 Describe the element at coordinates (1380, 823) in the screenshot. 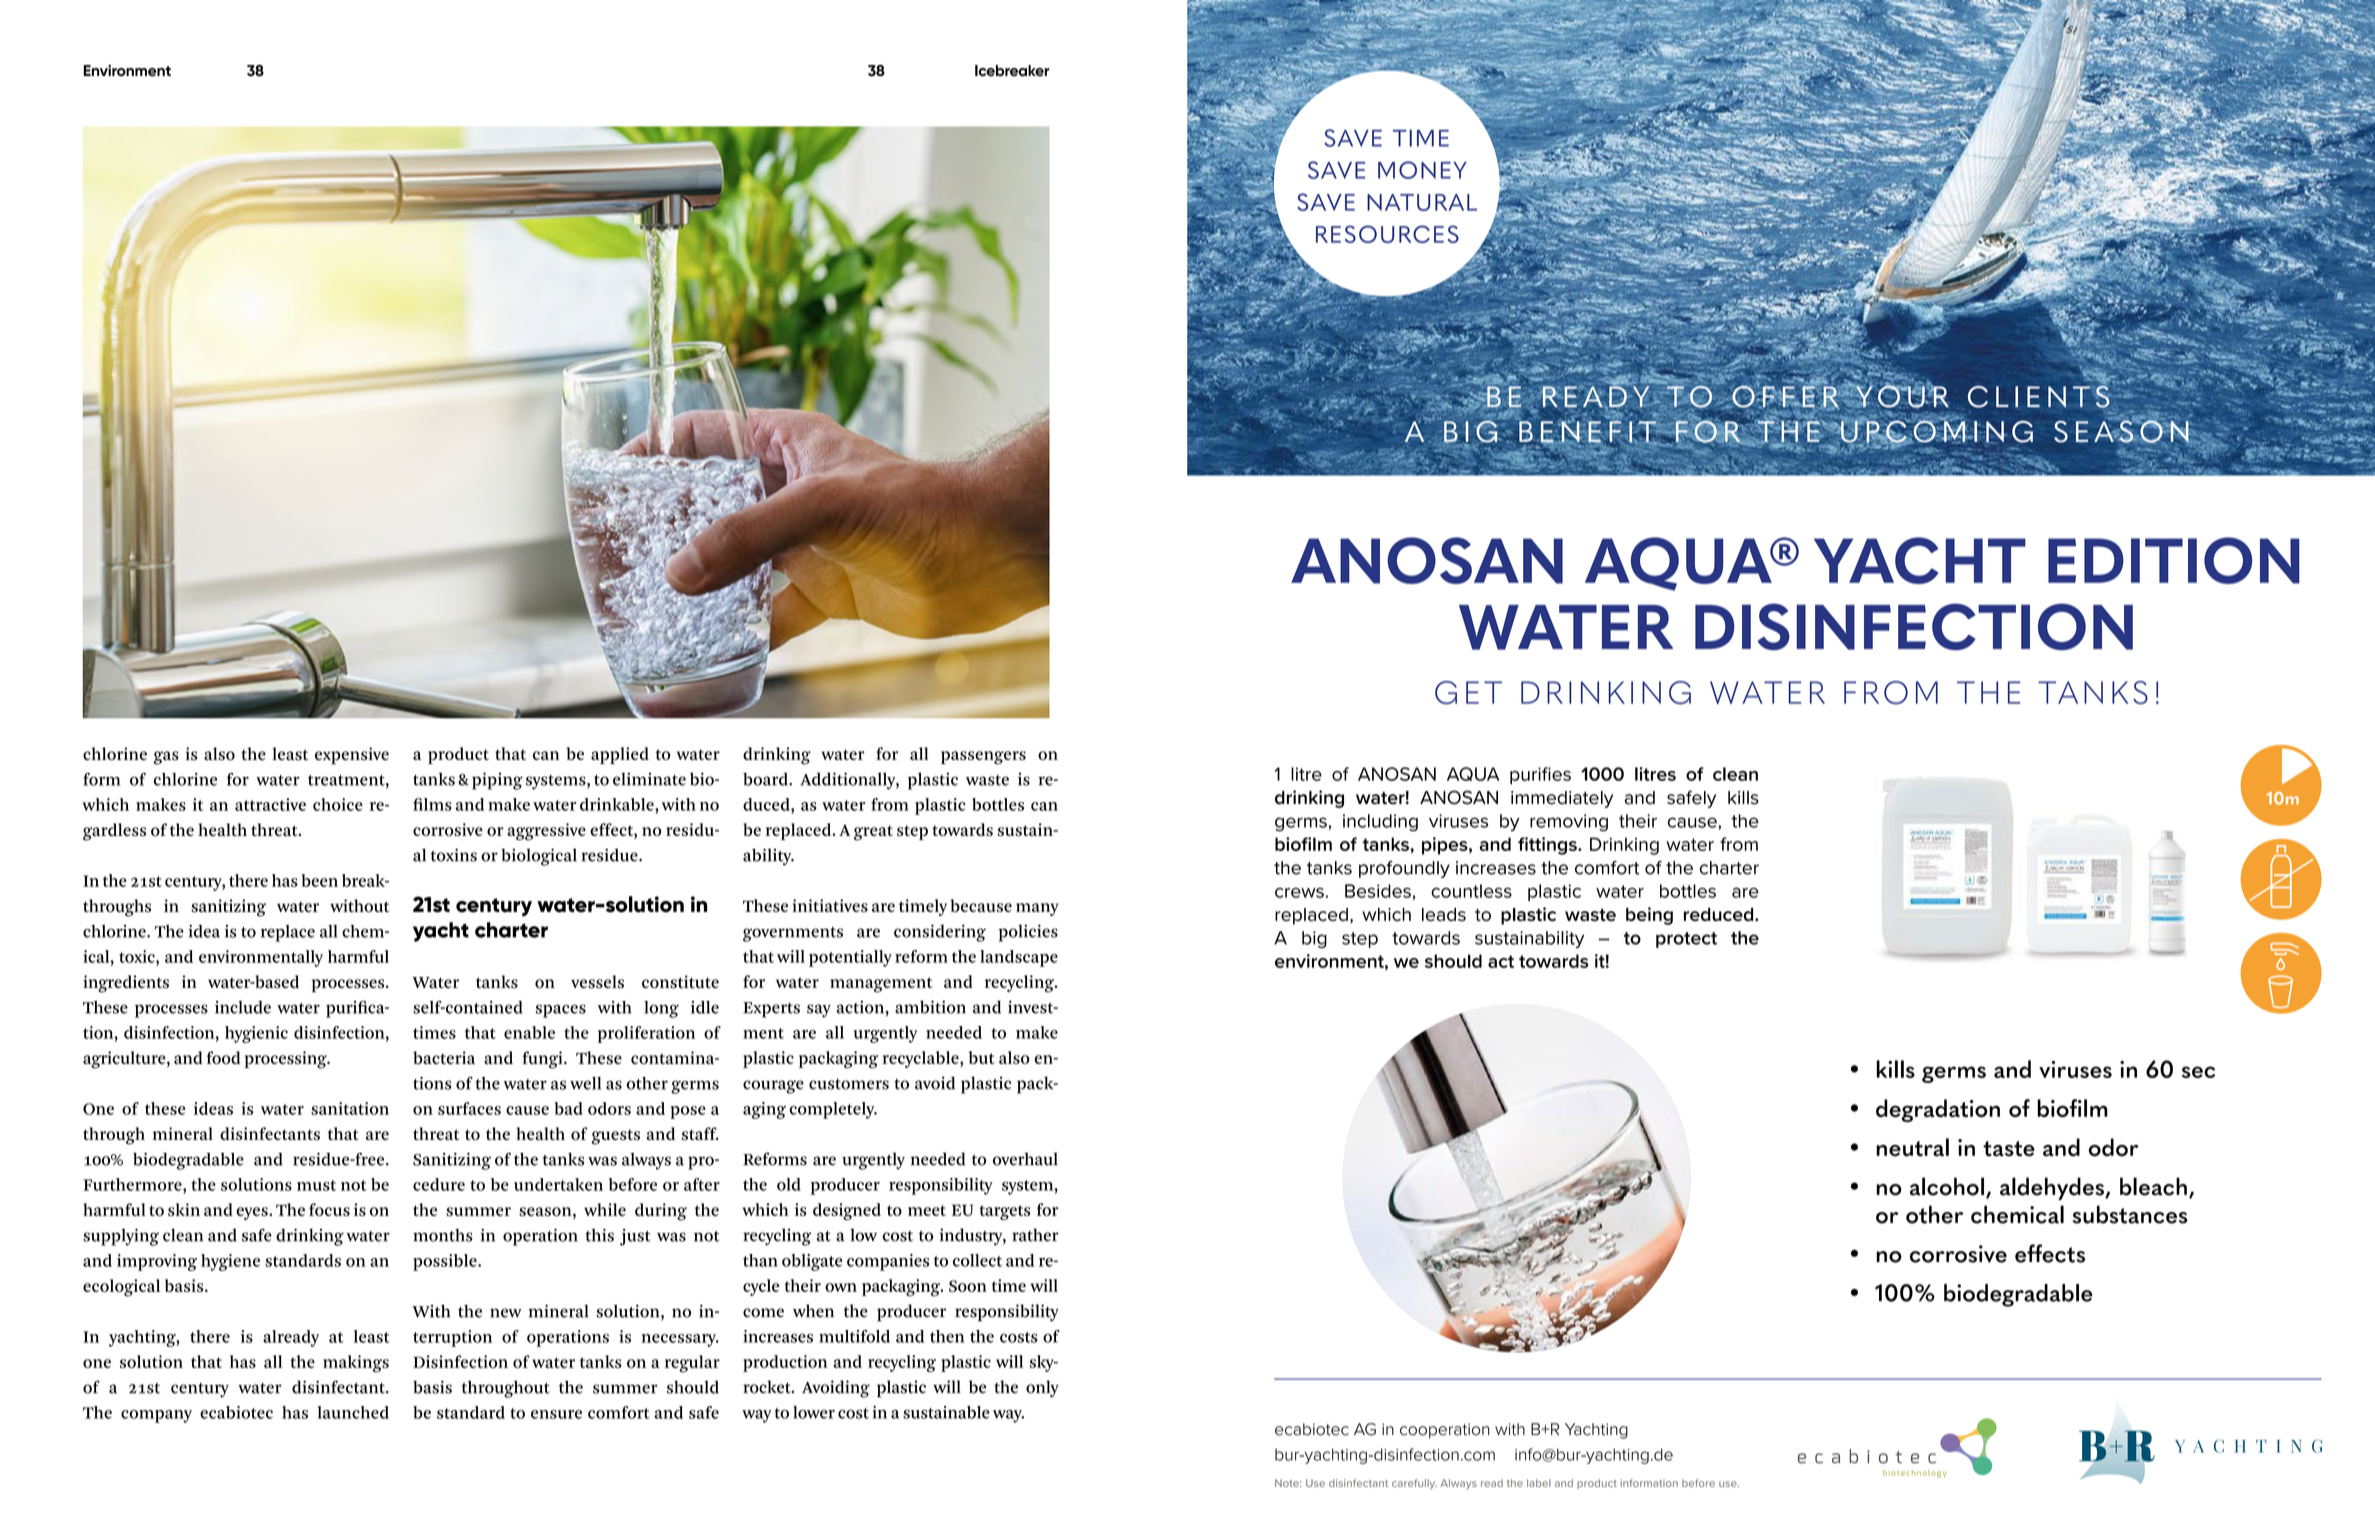

I see `including` at that location.
